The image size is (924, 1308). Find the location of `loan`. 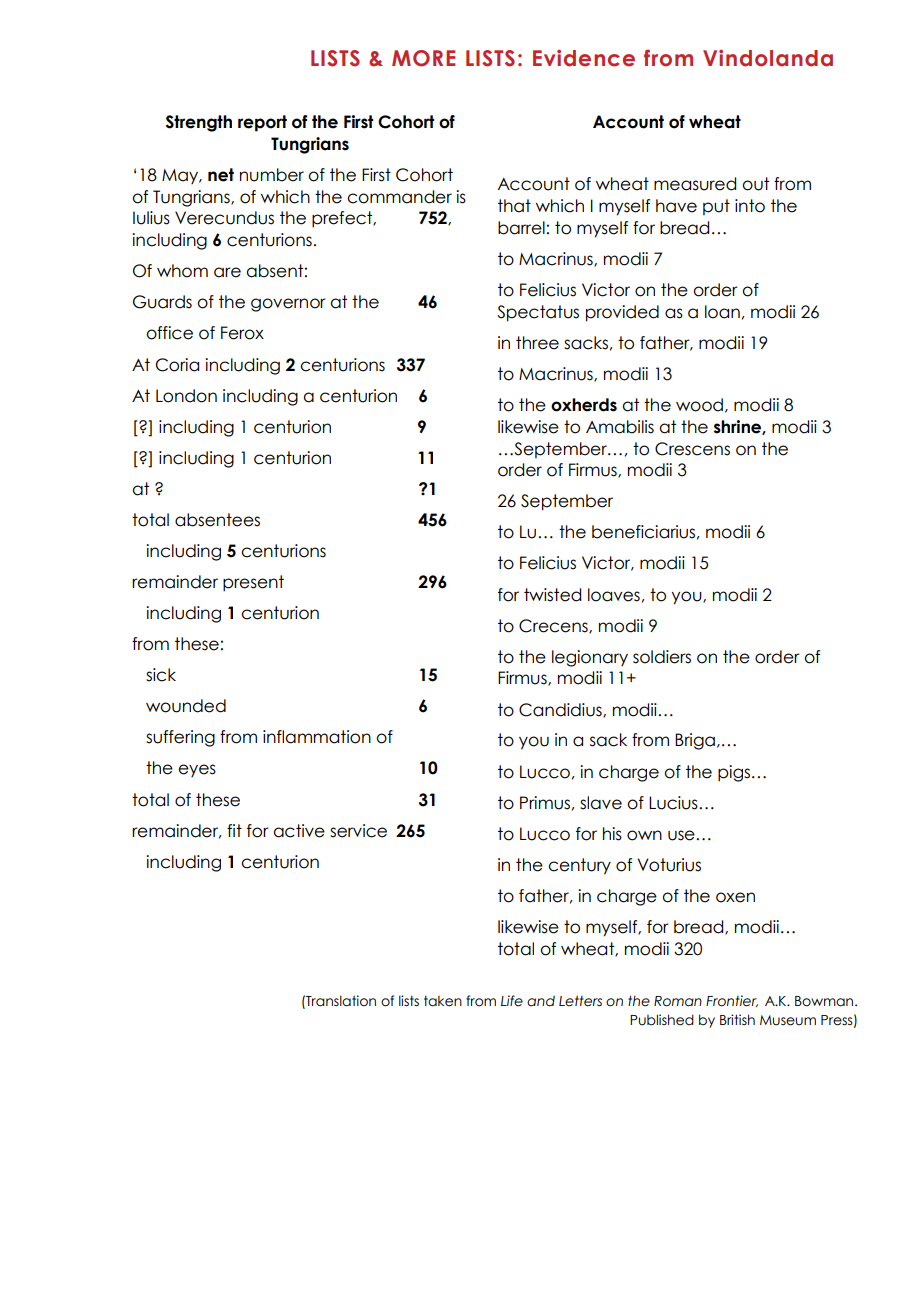

loan is located at coordinates (722, 312).
